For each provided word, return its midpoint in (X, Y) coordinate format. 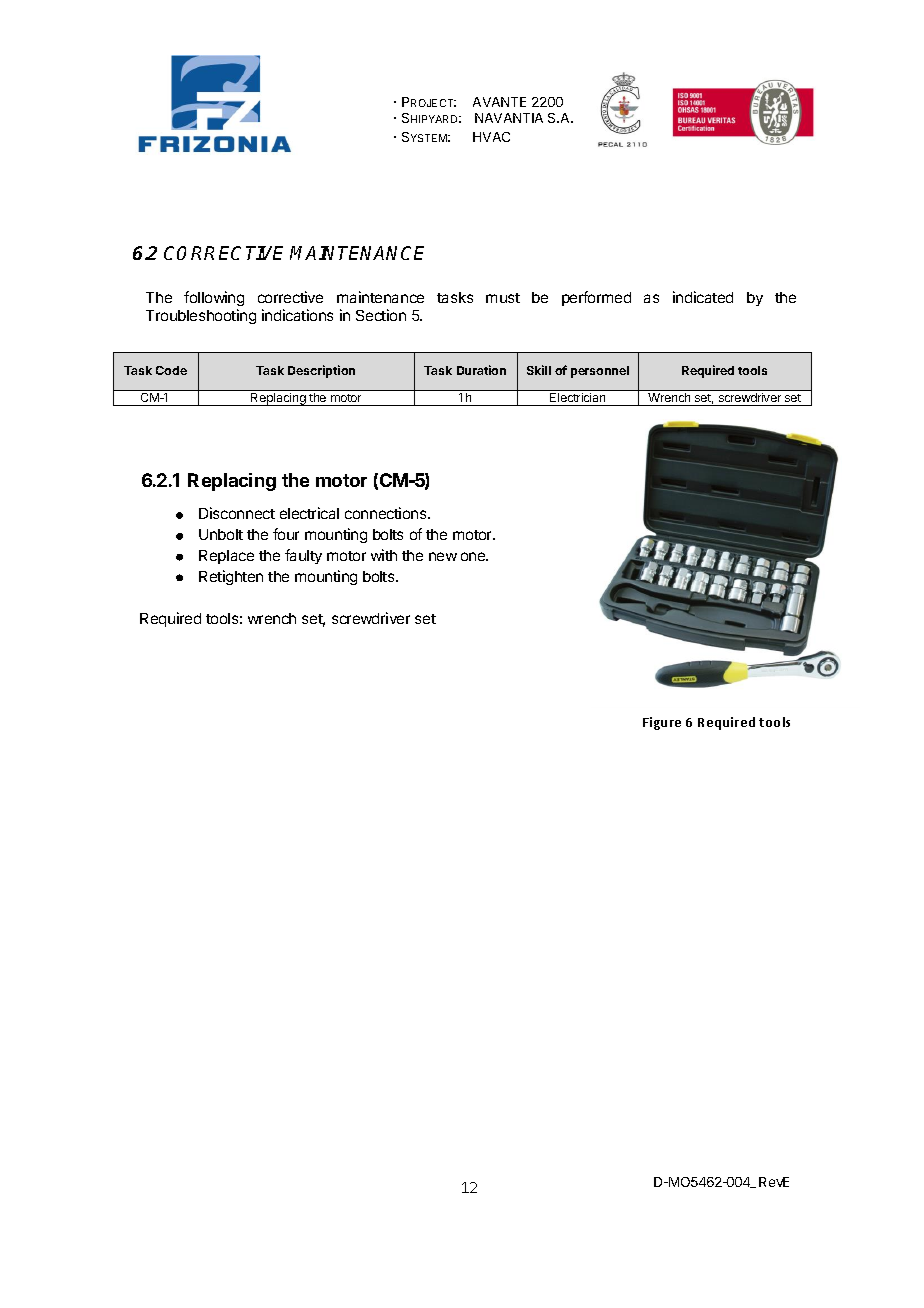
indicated (703, 297)
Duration (481, 370)
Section (381, 315)
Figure (662, 723)
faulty (303, 556)
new (443, 556)
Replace (226, 557)
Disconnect (237, 513)
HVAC (491, 137)
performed (596, 298)
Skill (539, 370)
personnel (600, 372)
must (503, 298)
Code (171, 370)
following (214, 300)
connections (387, 513)
